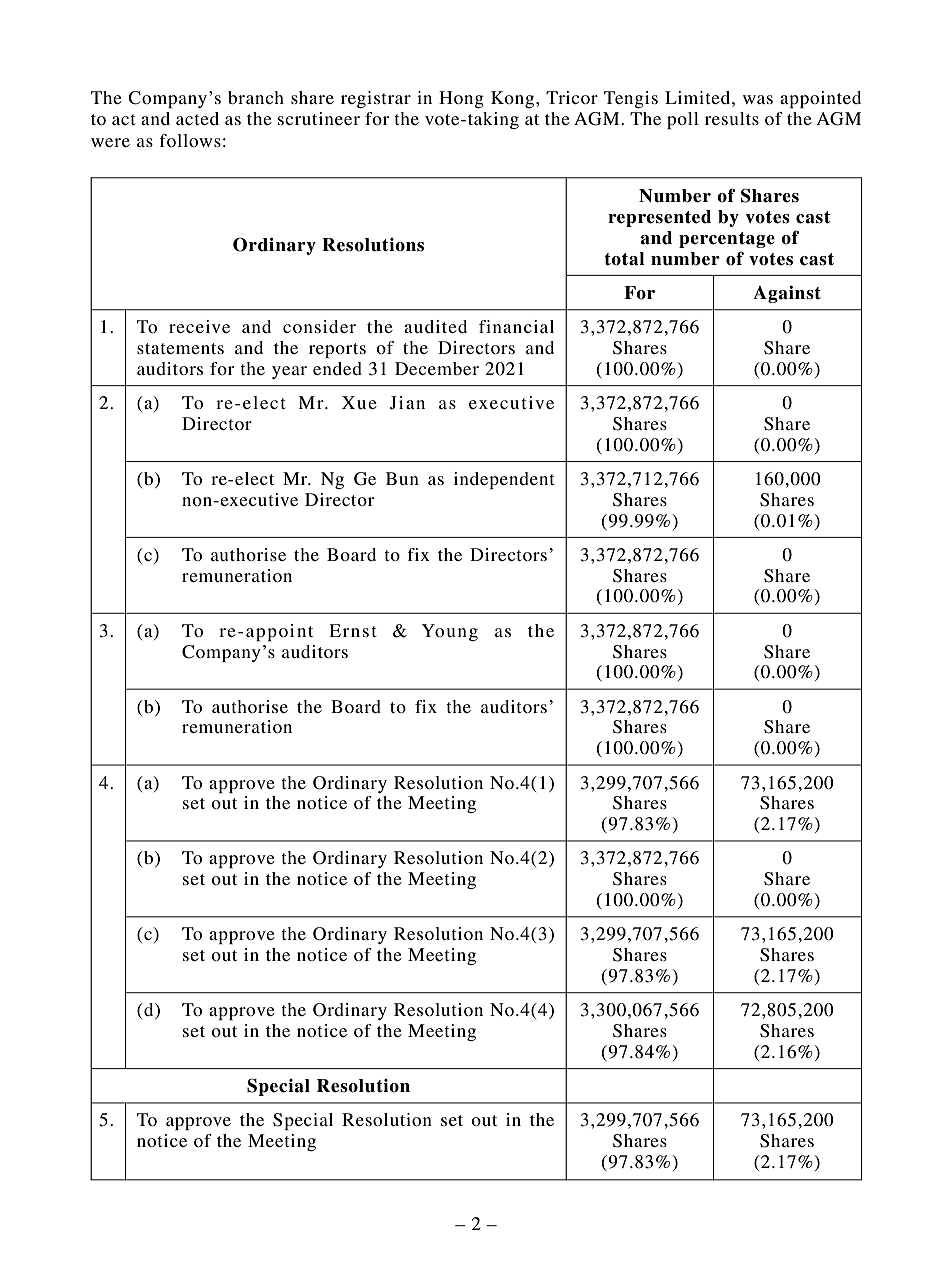 This screenshot has width=952, height=1271. Describe the element at coordinates (437, 368) in the screenshot. I see `December` at that location.
